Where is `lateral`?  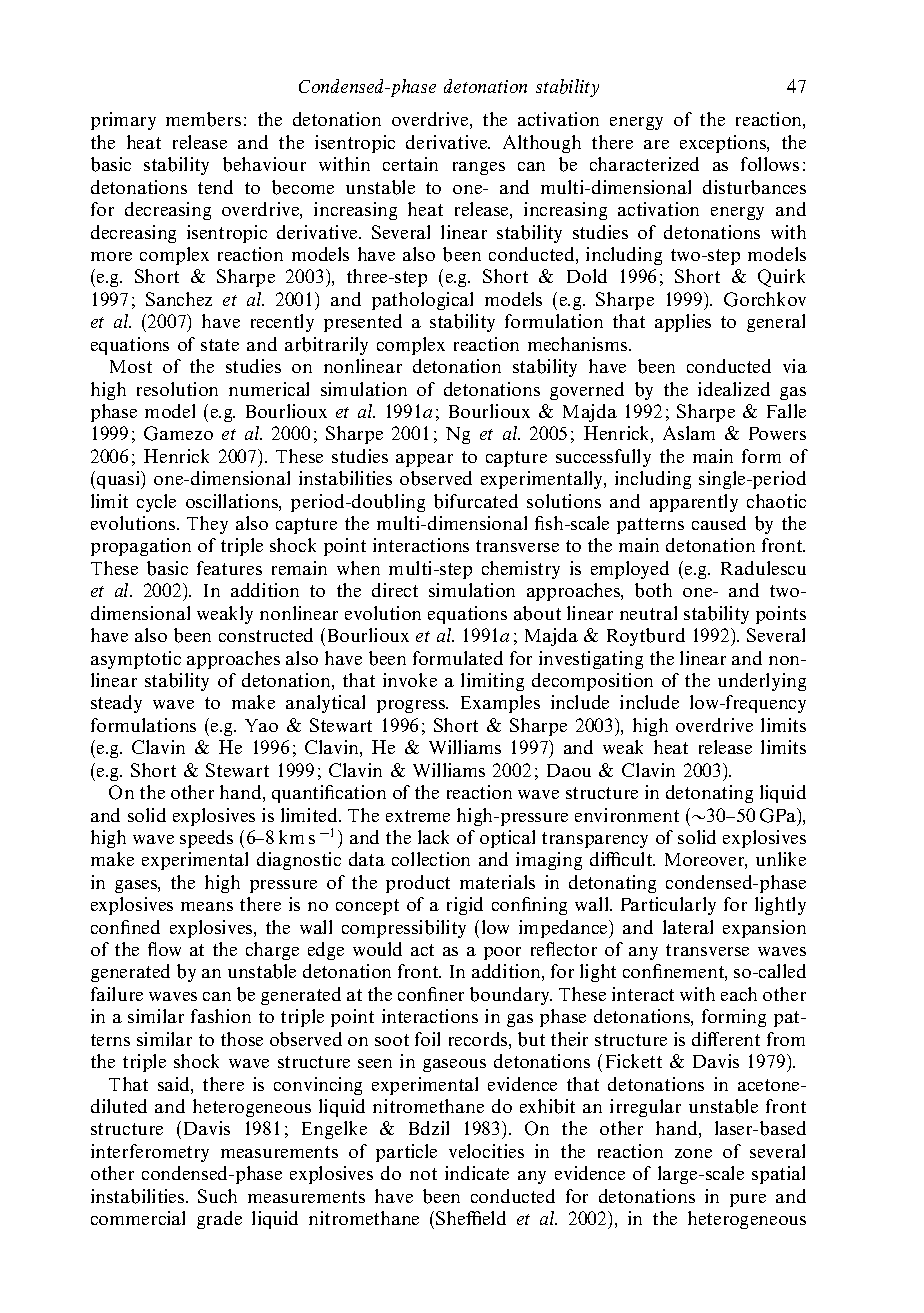 lateral is located at coordinates (688, 927).
